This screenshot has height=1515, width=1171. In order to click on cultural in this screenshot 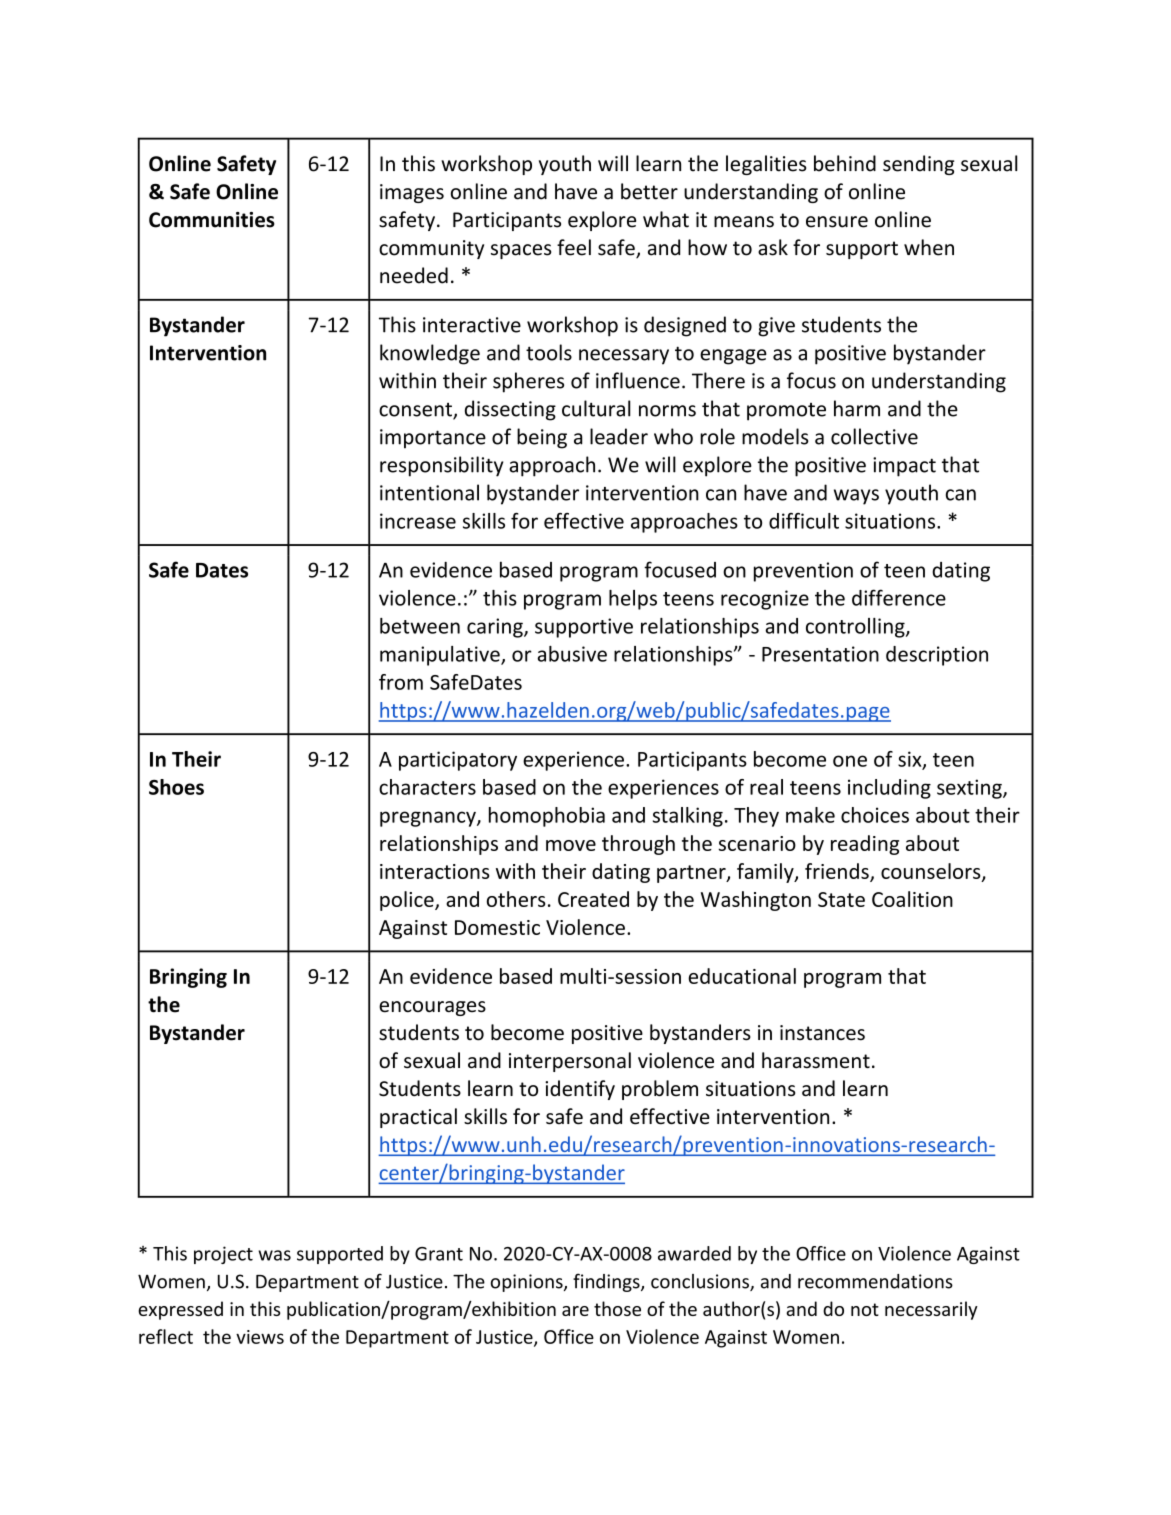, I will do `click(596, 408)`.
